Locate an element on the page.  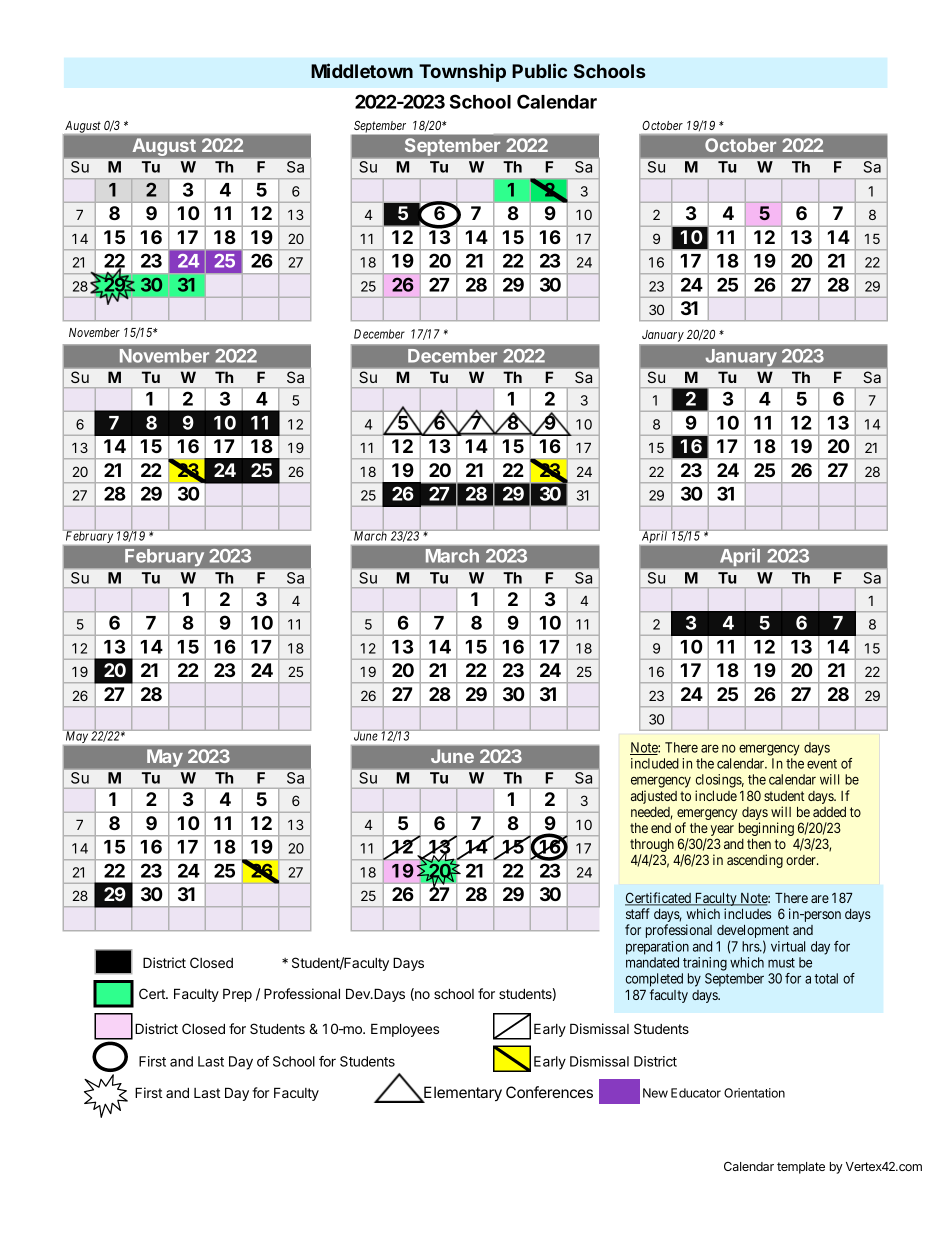
event is located at coordinates (822, 764).
